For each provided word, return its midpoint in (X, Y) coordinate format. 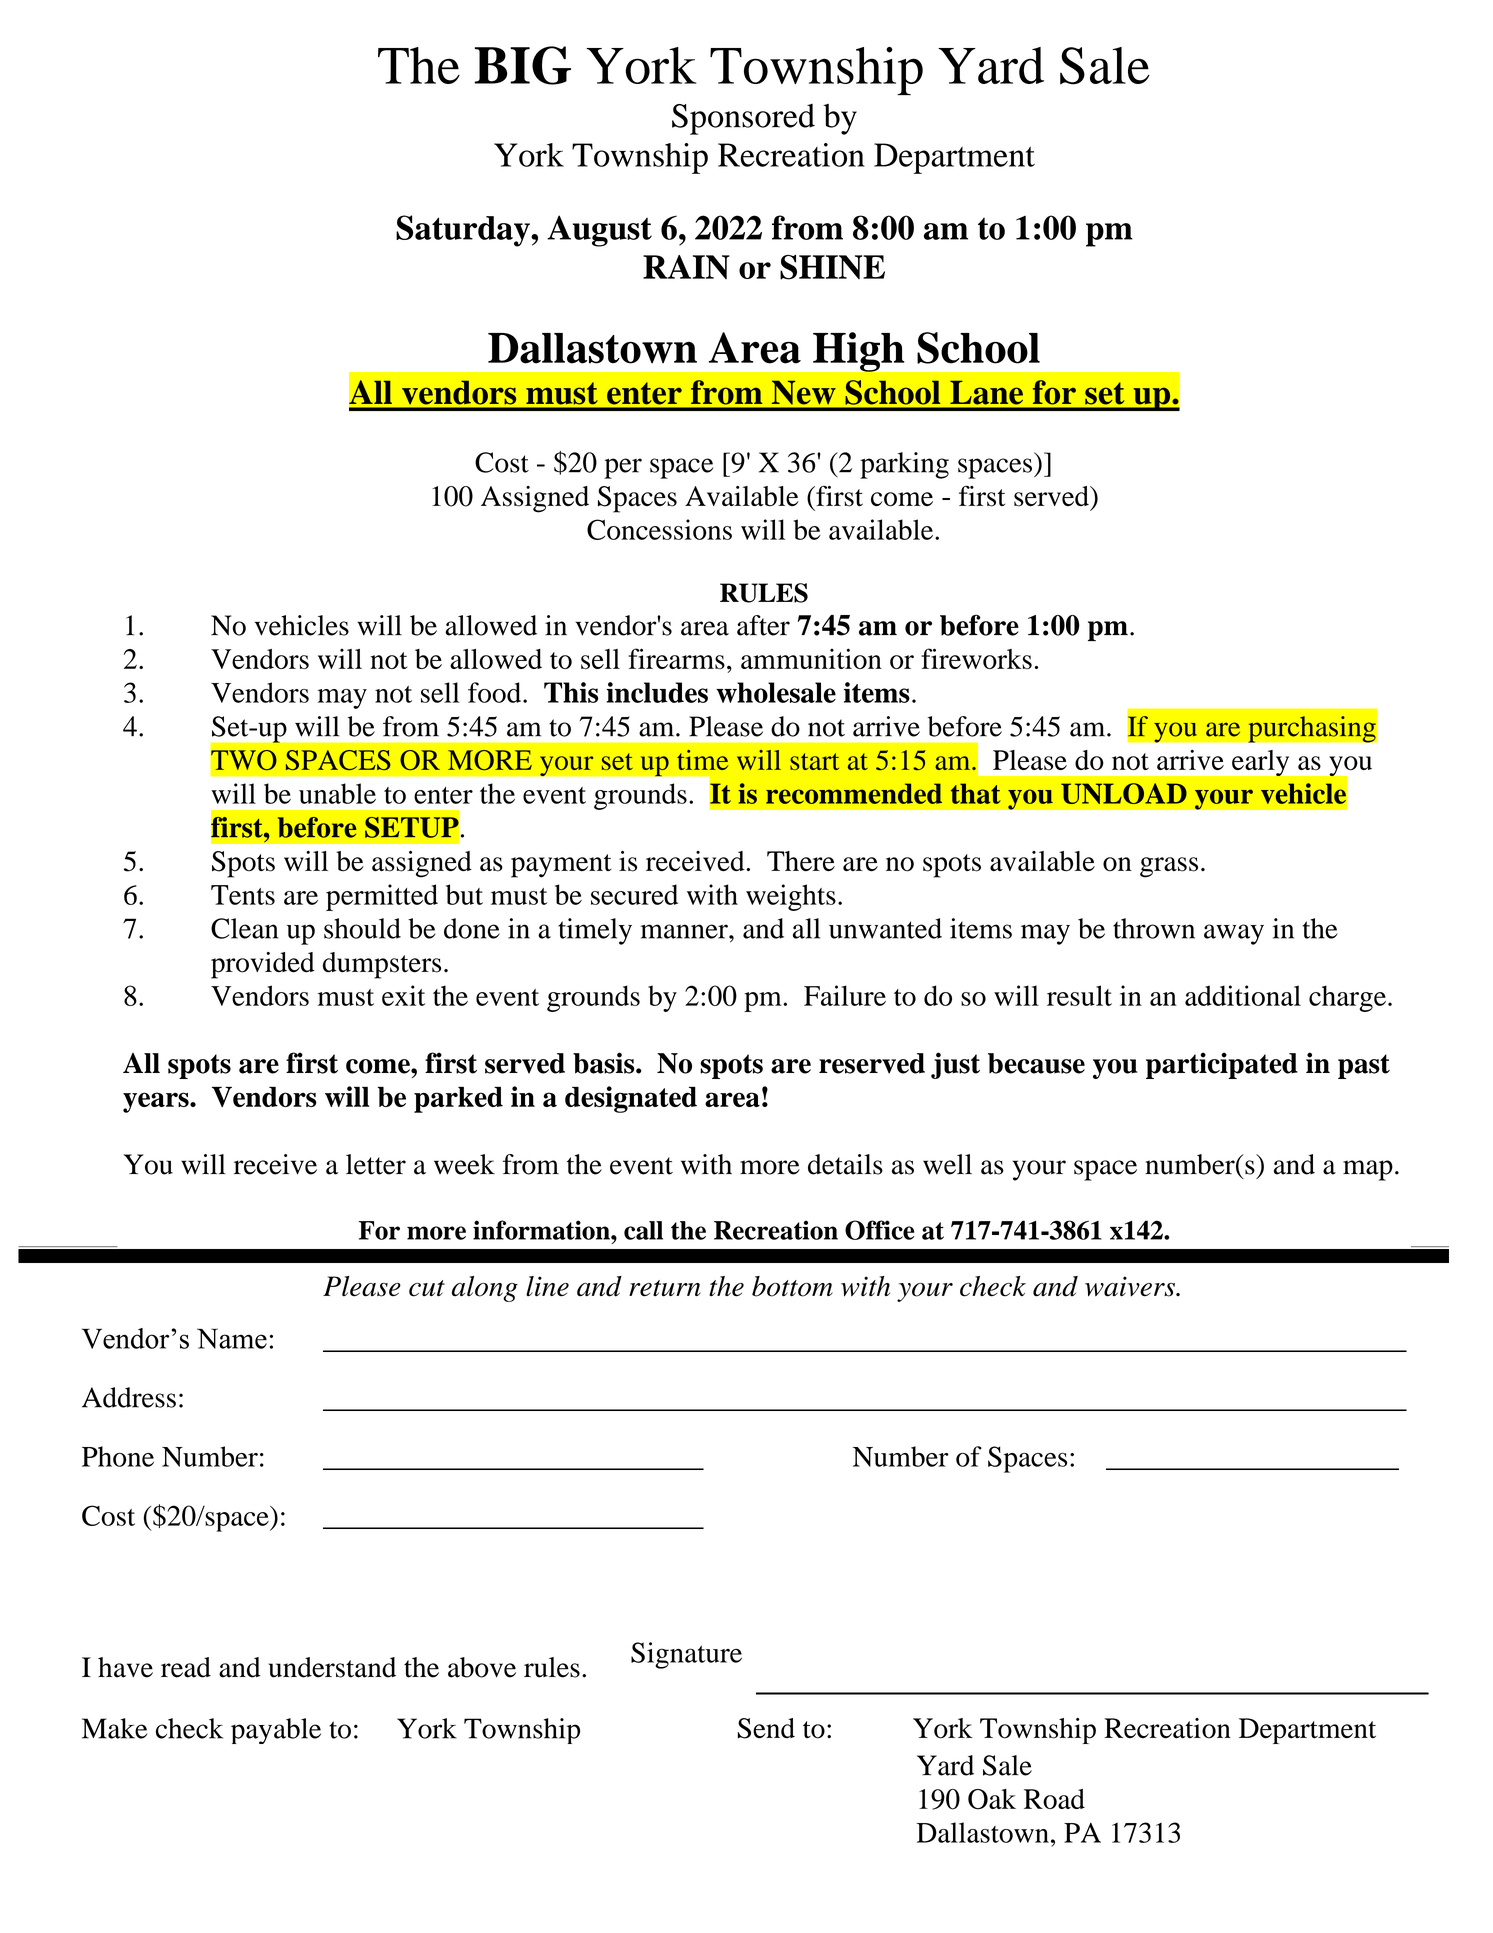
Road (1054, 1799)
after (763, 625)
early (1260, 763)
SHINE (832, 267)
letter (376, 1164)
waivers (1131, 1286)
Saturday (464, 231)
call (643, 1230)
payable (276, 1731)
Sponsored (743, 119)
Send (766, 1728)
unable (337, 793)
